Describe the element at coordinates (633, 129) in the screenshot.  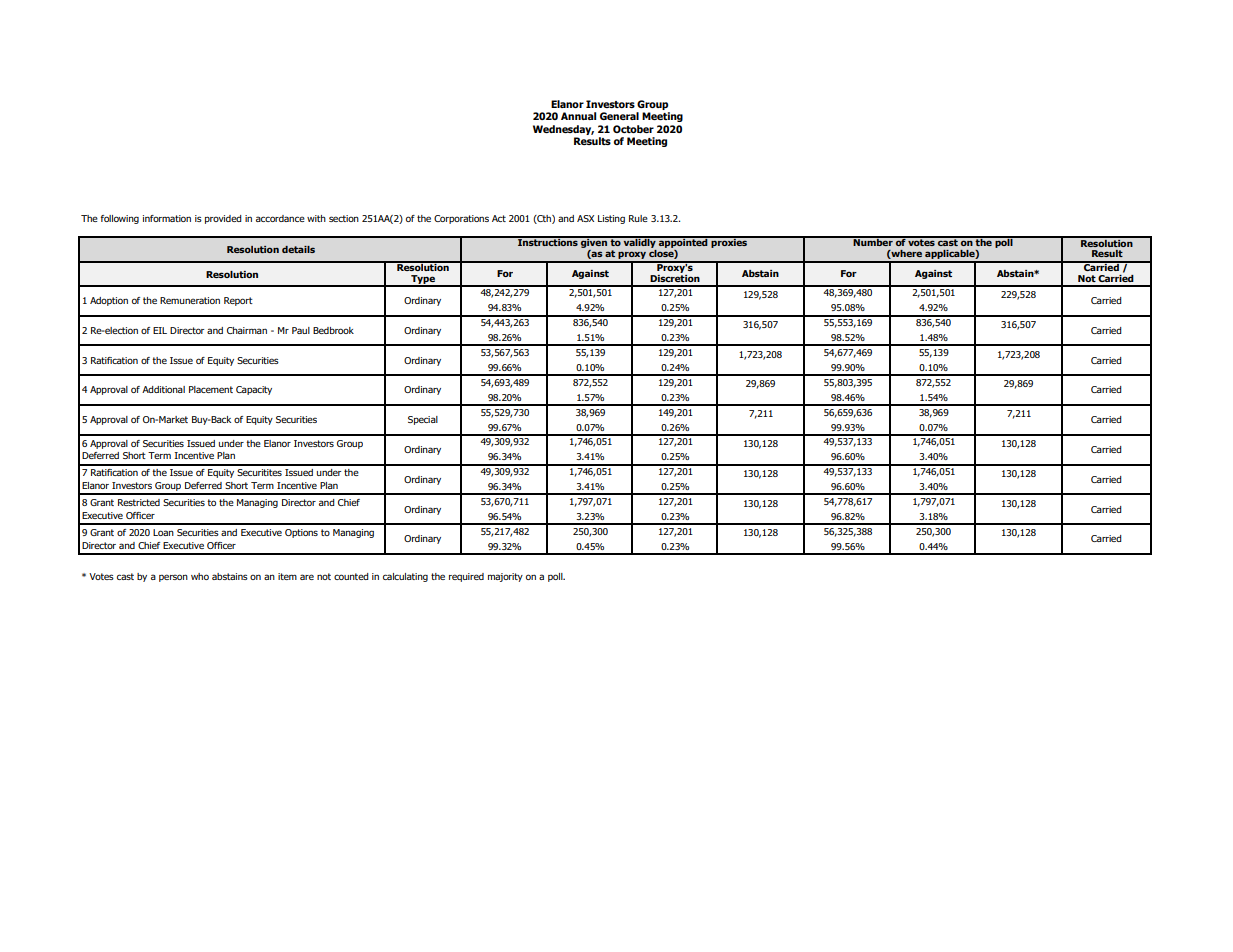
I see `October` at that location.
